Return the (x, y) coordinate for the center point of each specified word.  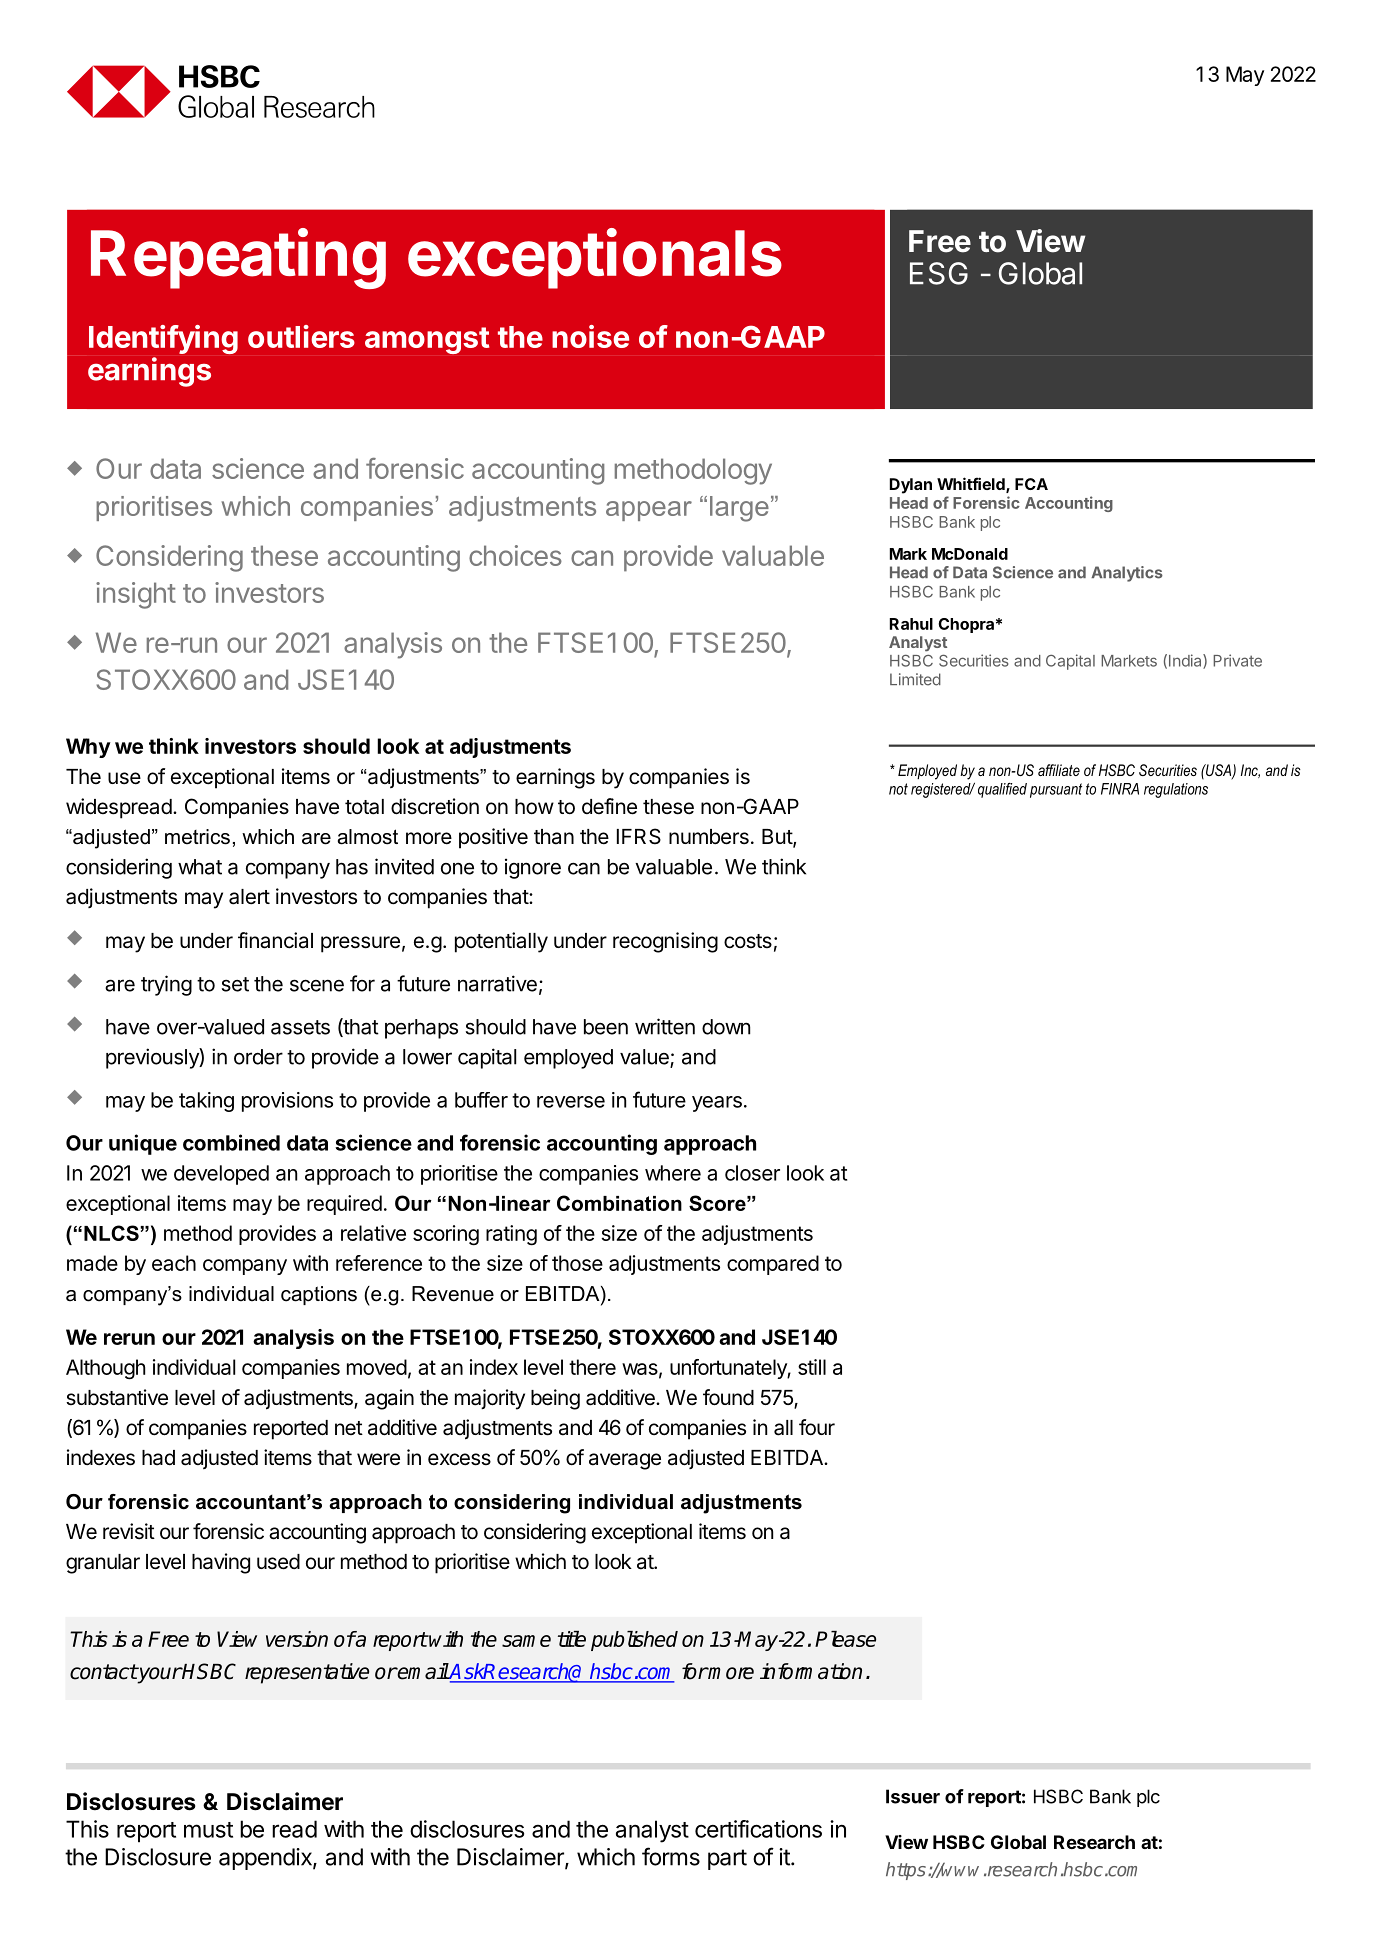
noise (590, 336)
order (258, 1057)
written (665, 1026)
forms (671, 1856)
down (726, 1027)
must (208, 1830)
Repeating (238, 258)
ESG (939, 273)
